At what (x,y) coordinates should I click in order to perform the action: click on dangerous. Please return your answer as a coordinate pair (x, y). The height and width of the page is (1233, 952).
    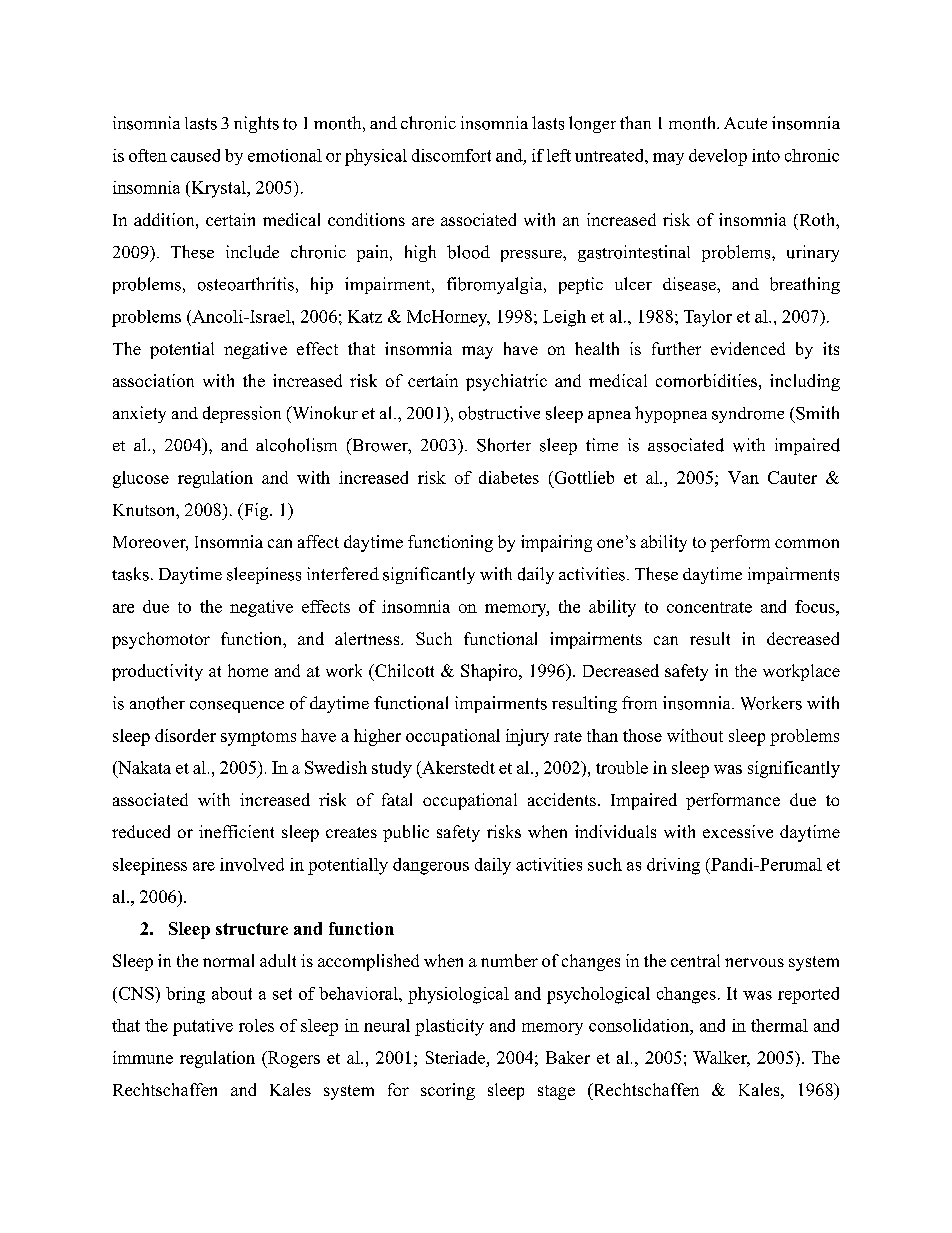
    Looking at the image, I should click on (431, 866).
